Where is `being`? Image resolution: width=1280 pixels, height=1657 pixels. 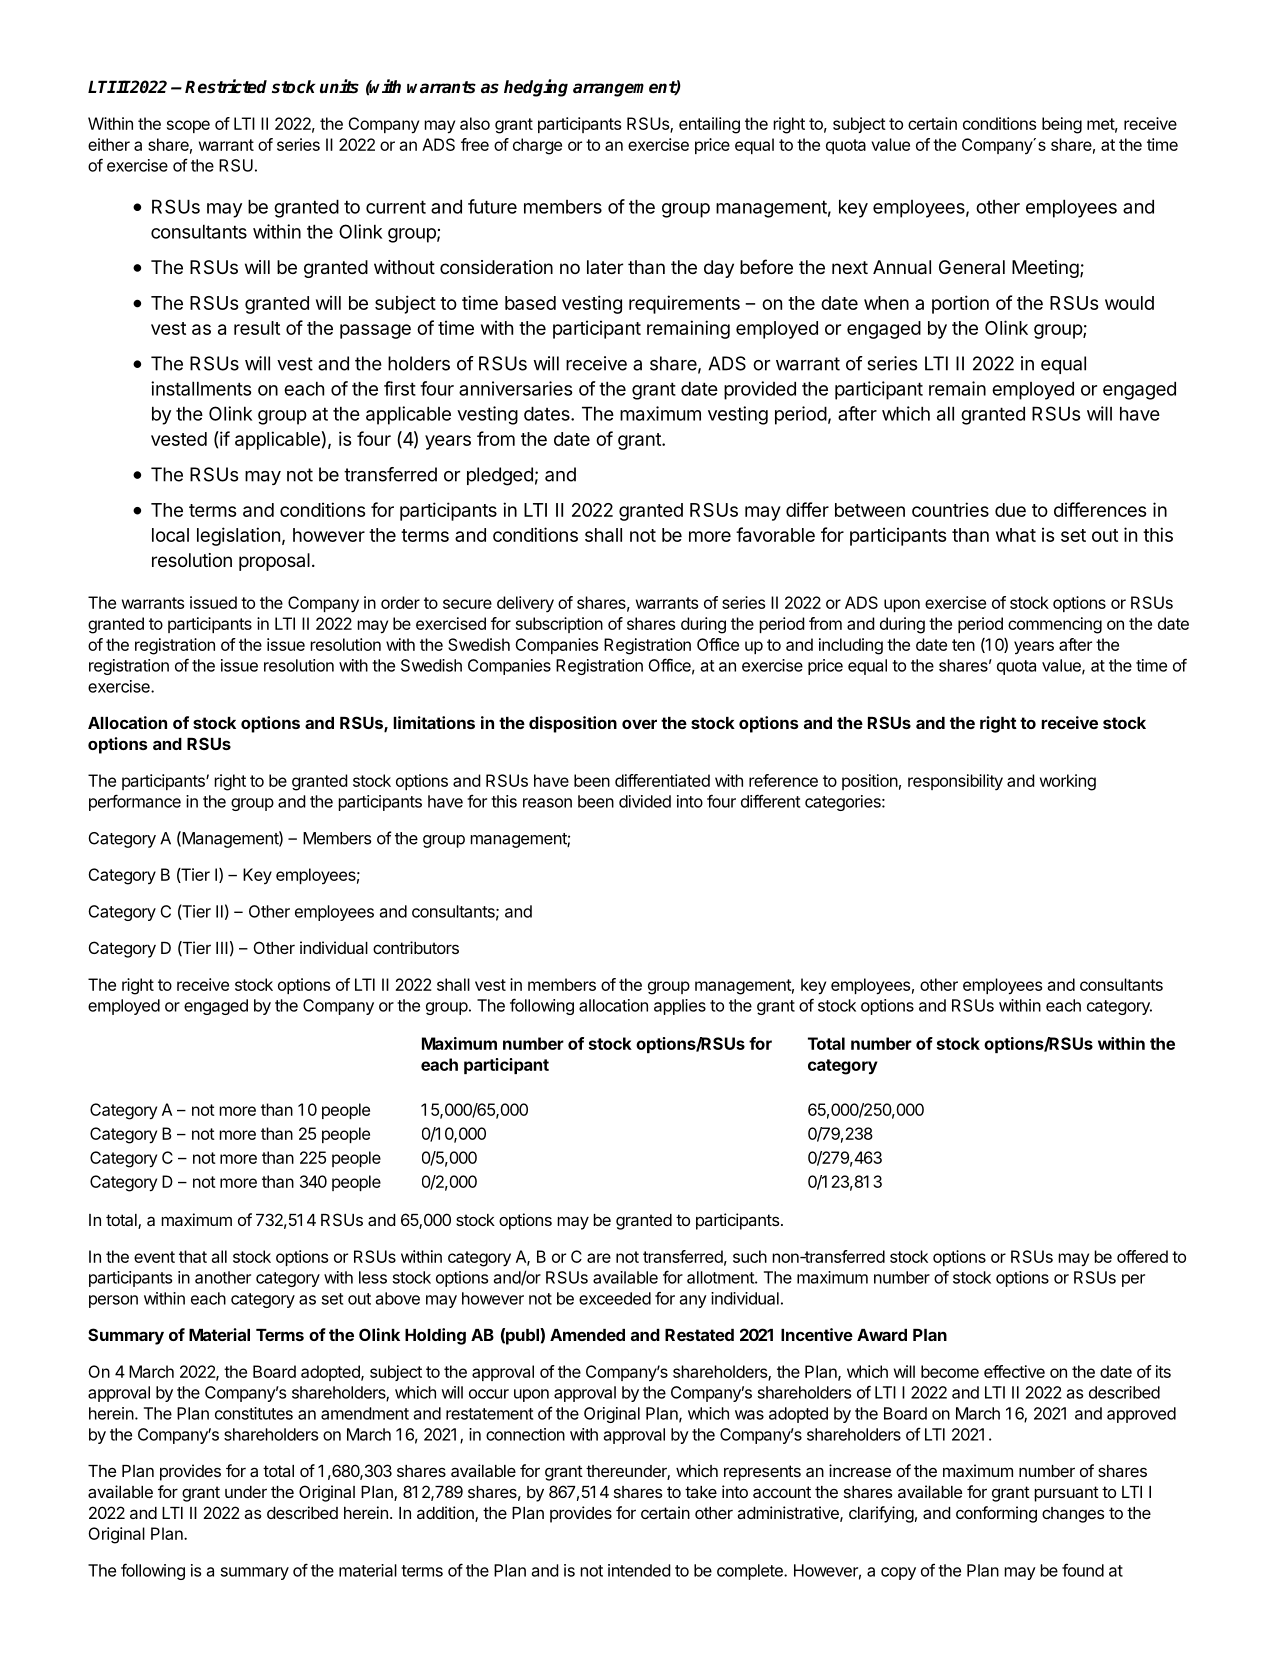 being is located at coordinates (1062, 125).
